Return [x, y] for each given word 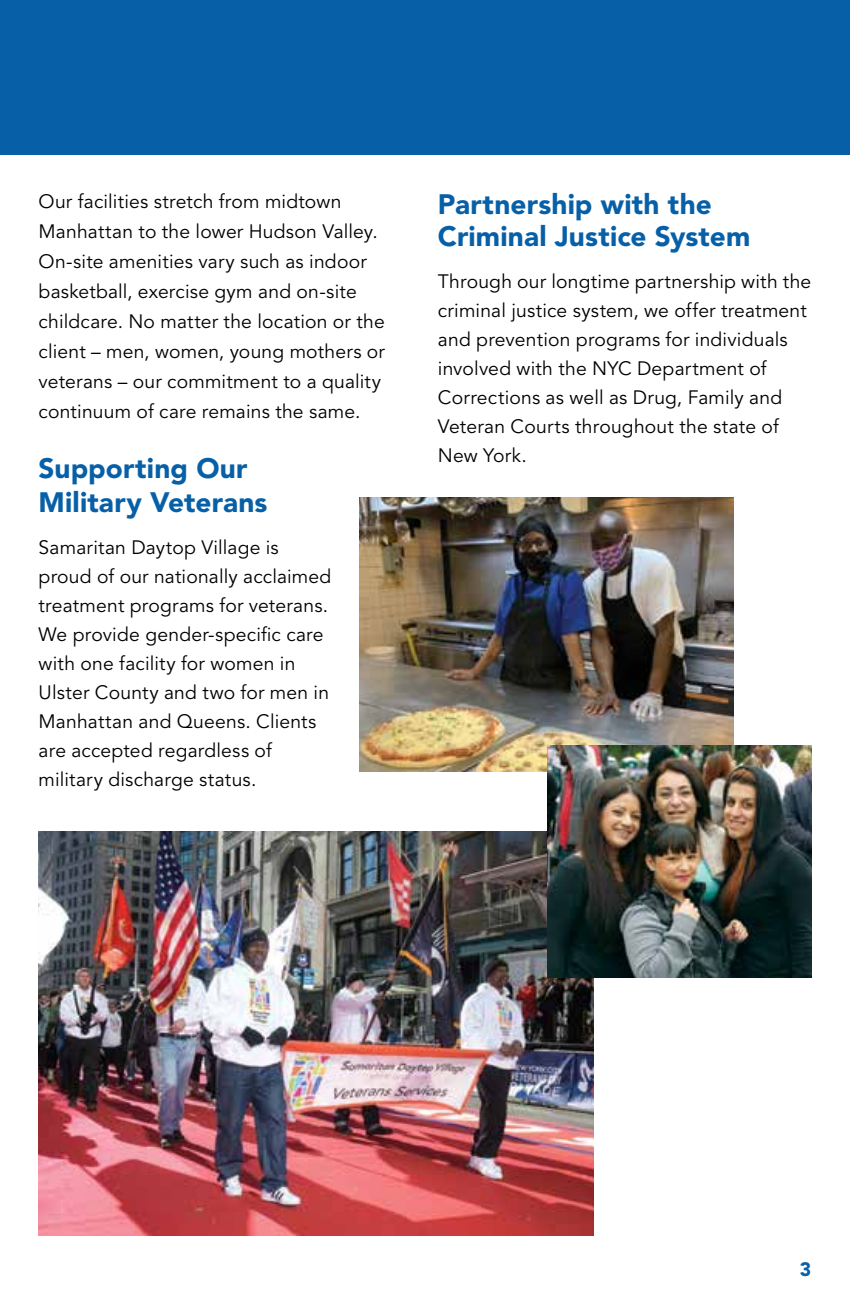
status [226, 780]
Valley [348, 233]
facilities [113, 201]
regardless [204, 752]
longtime [591, 283]
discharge [151, 781]
